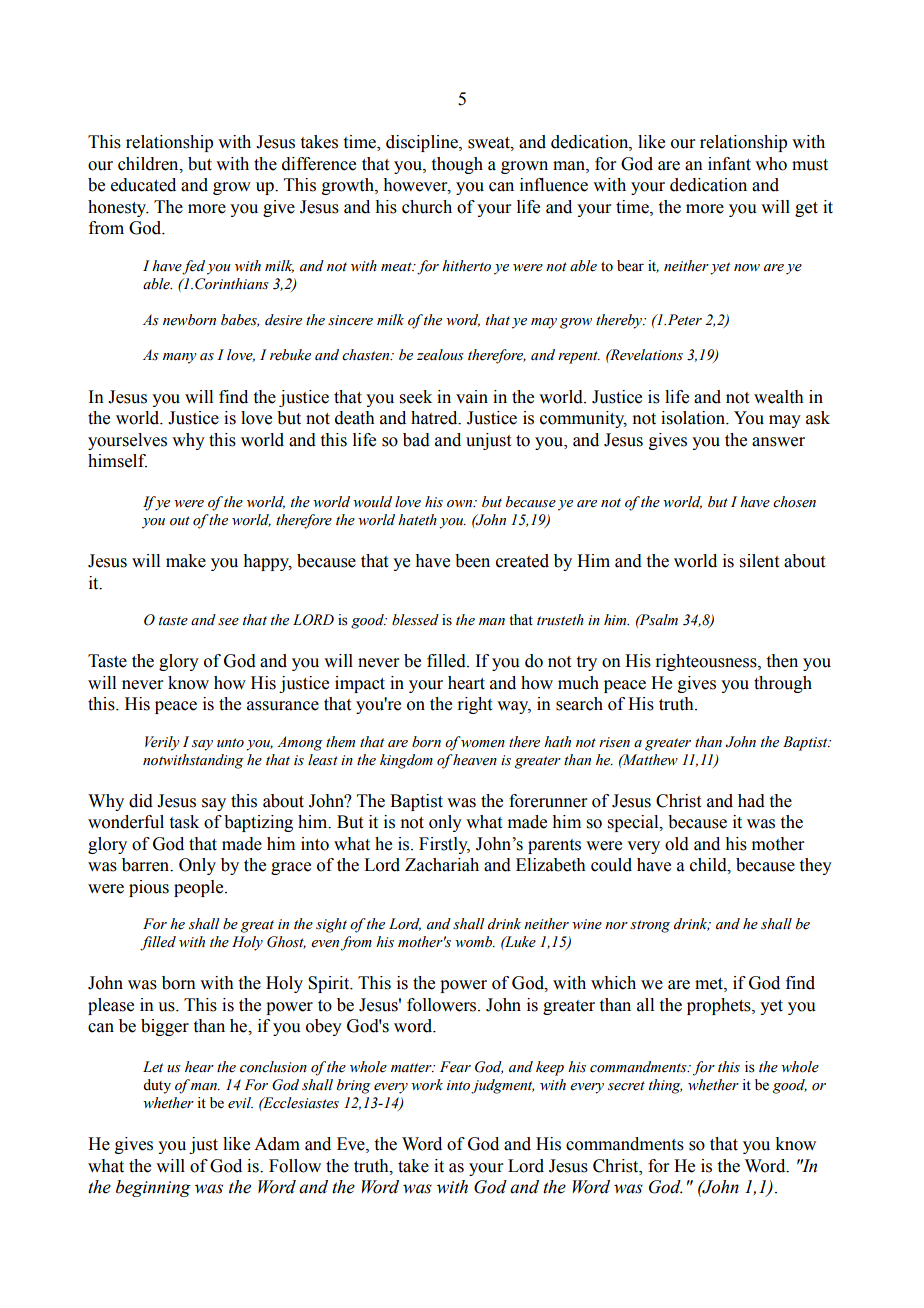  Describe the element at coordinates (143, 185) in the screenshot. I see `educated` at that location.
